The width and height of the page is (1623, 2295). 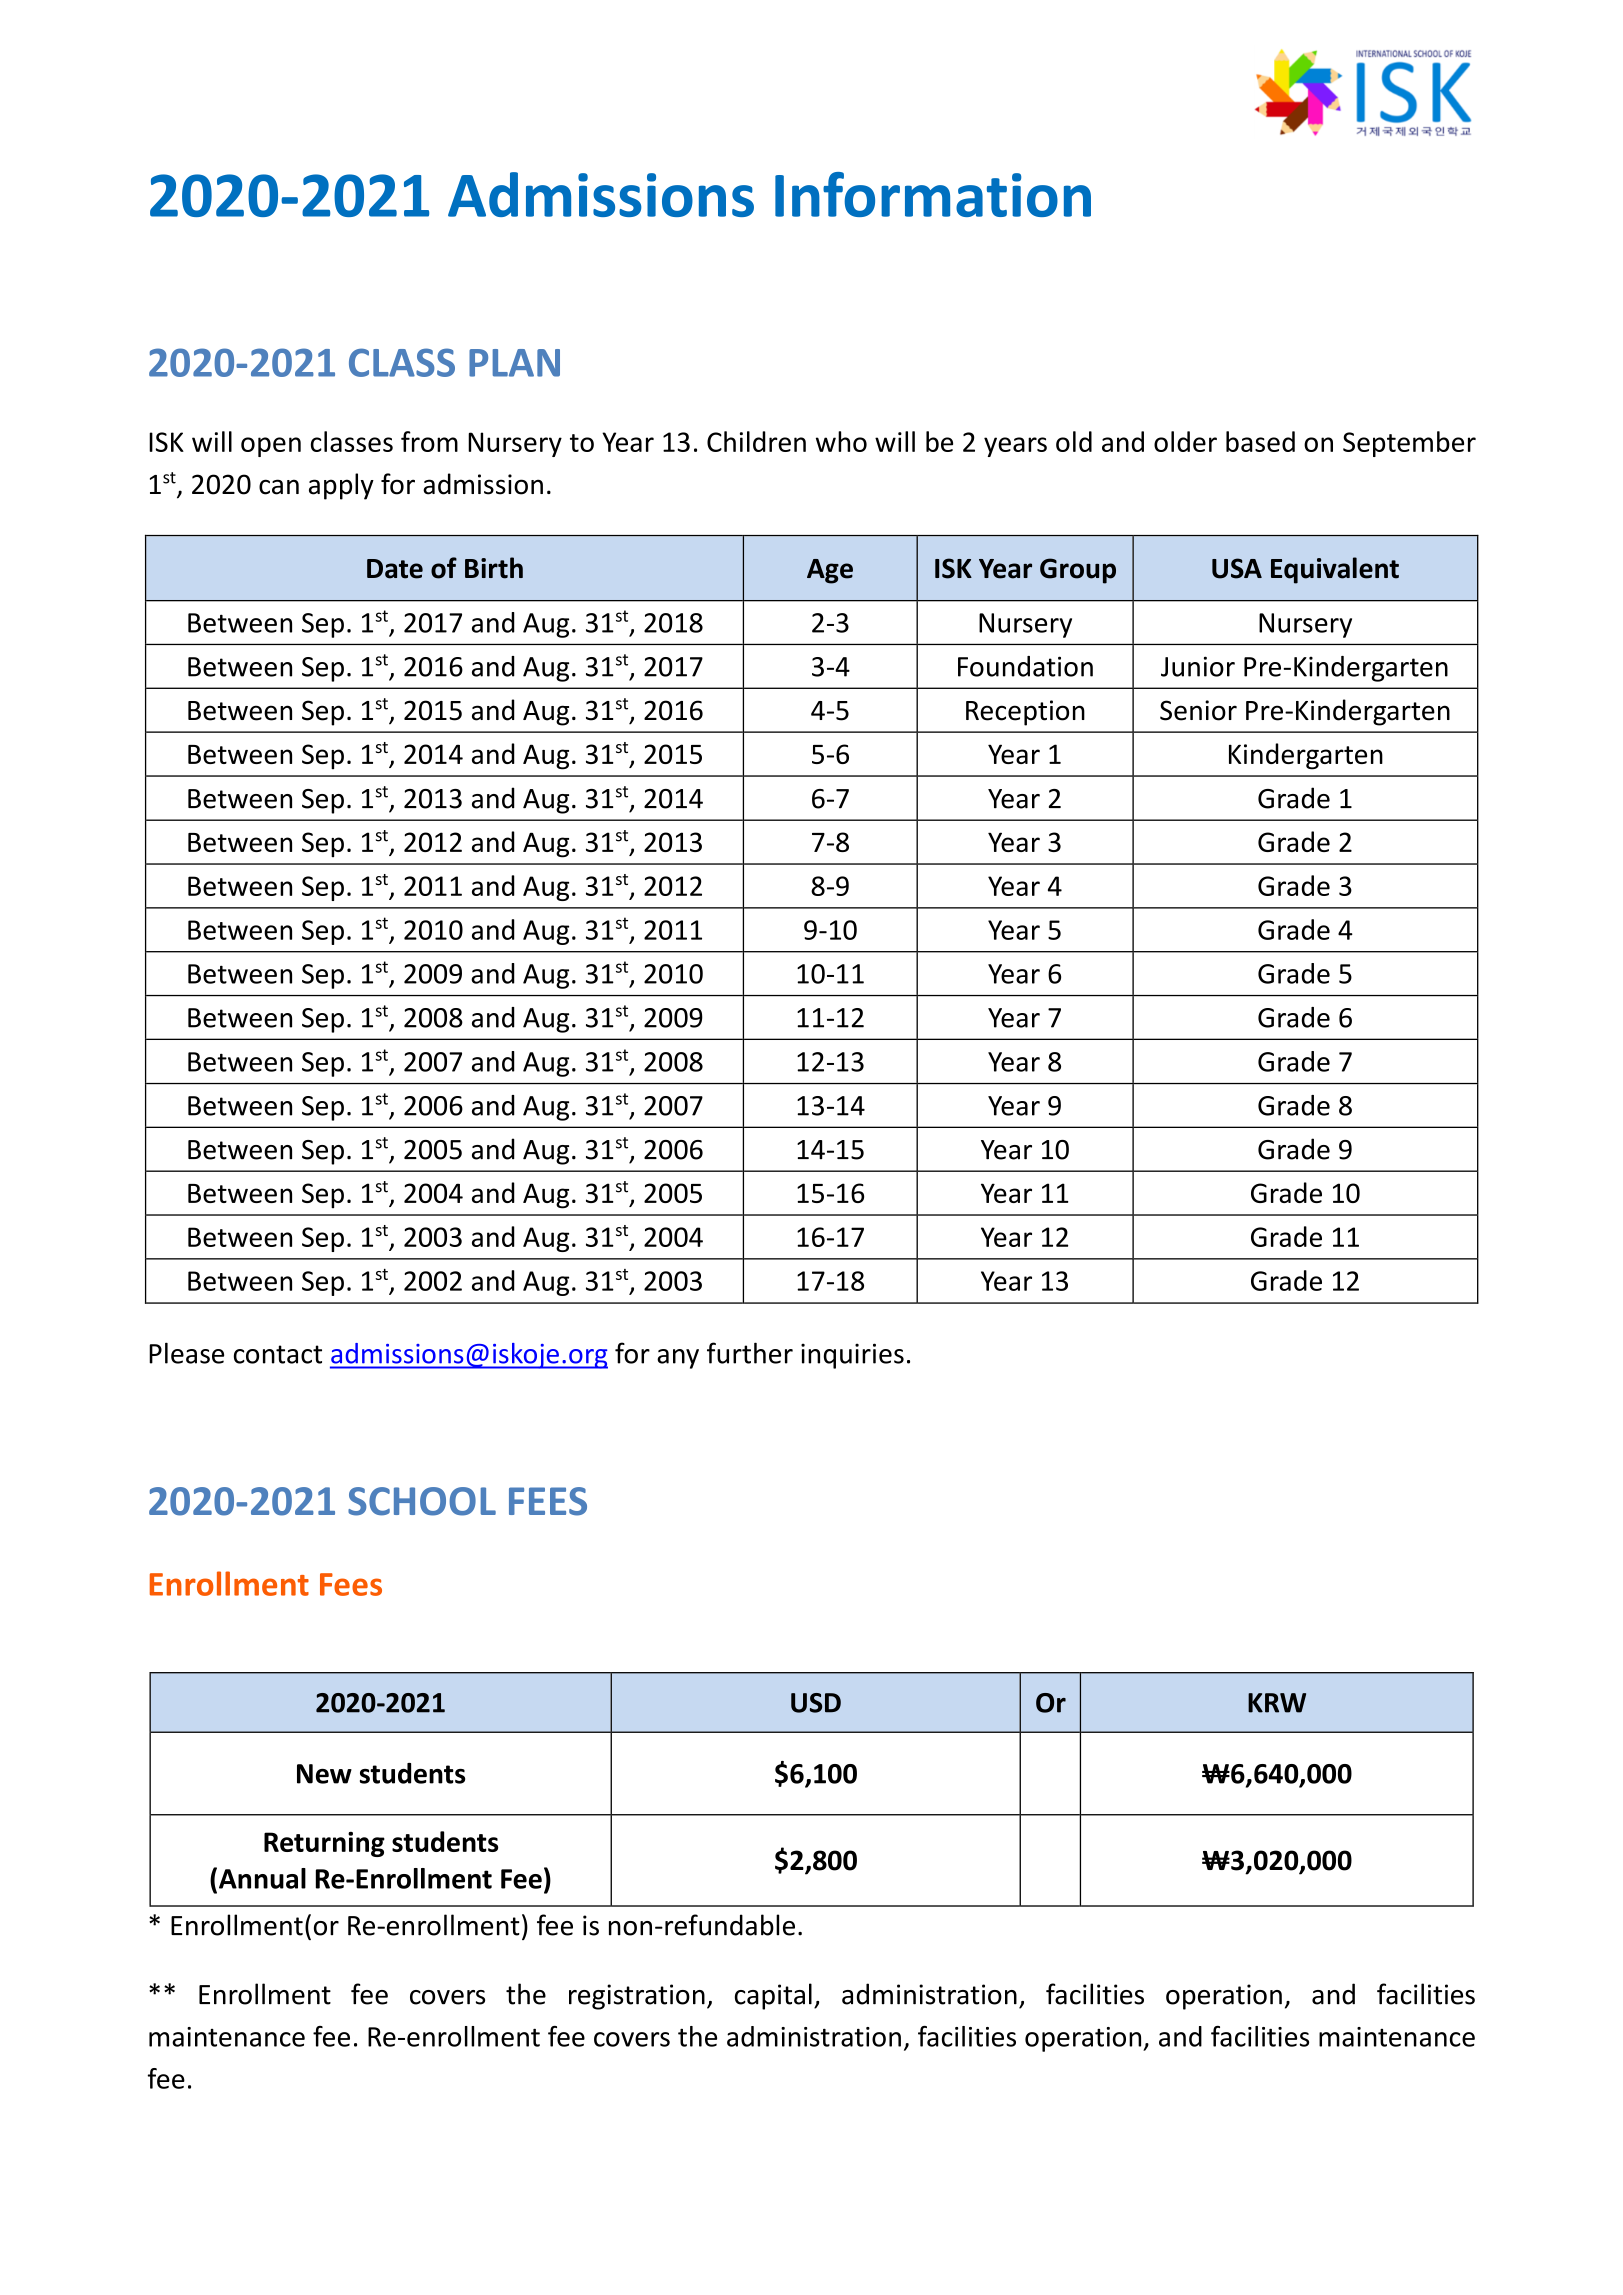 I want to click on further, so click(x=750, y=1353).
